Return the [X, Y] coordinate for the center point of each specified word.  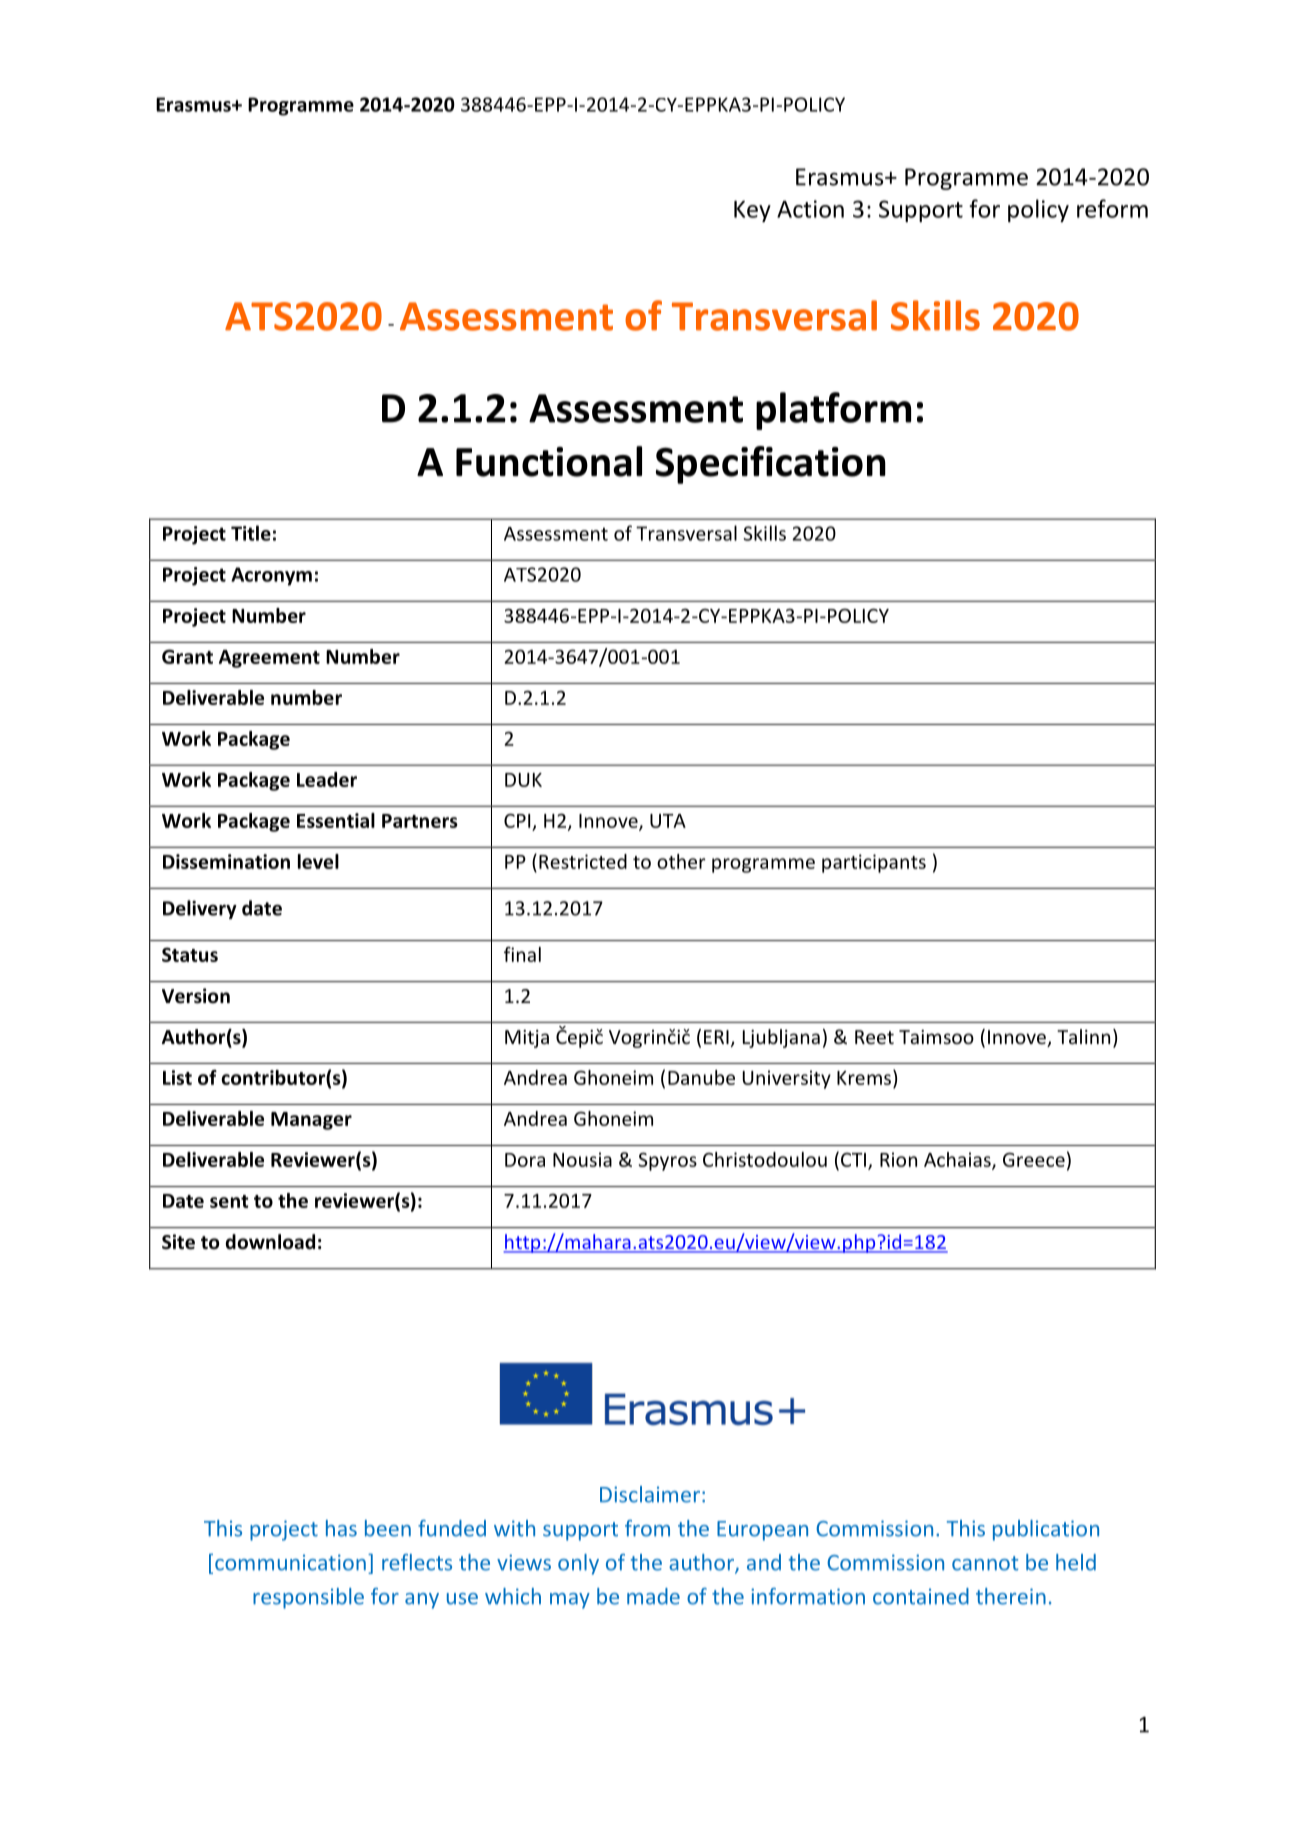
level [318, 861]
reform [1112, 208]
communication [290, 1562]
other [681, 861]
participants [874, 863]
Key [752, 211]
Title [251, 533]
